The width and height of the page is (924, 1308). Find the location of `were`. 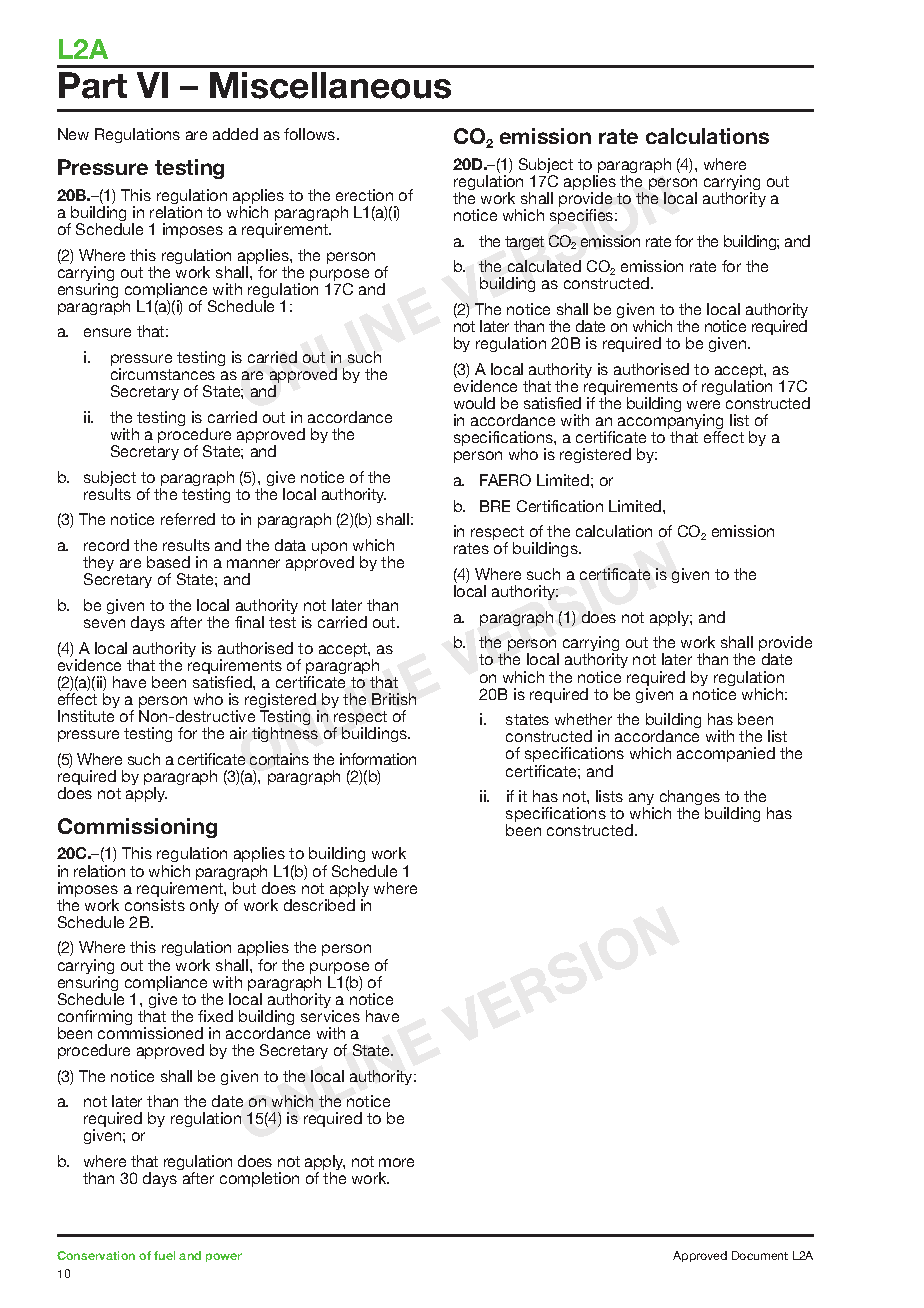

were is located at coordinates (703, 404).
